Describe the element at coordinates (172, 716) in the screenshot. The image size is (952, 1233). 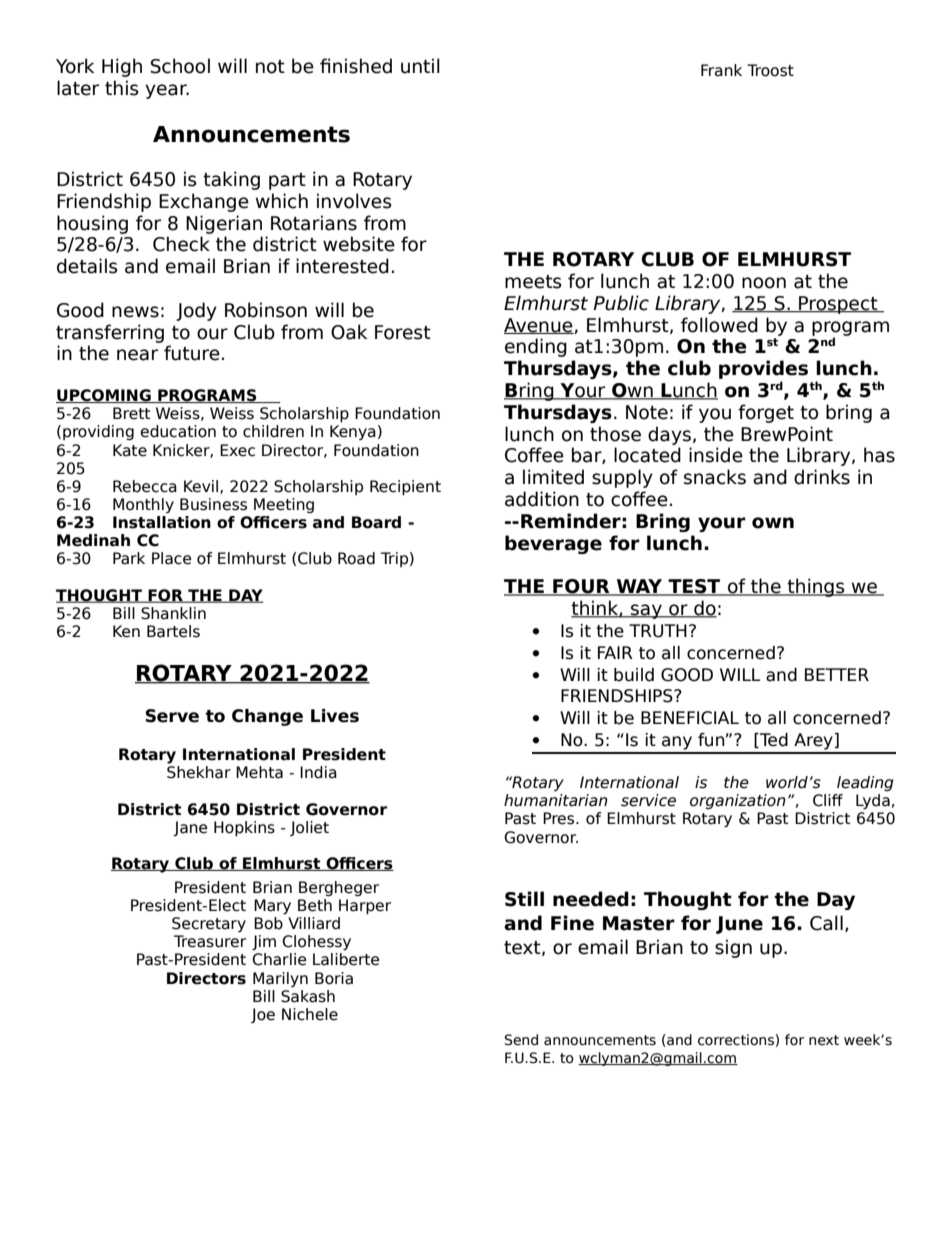
I see `Serve` at that location.
